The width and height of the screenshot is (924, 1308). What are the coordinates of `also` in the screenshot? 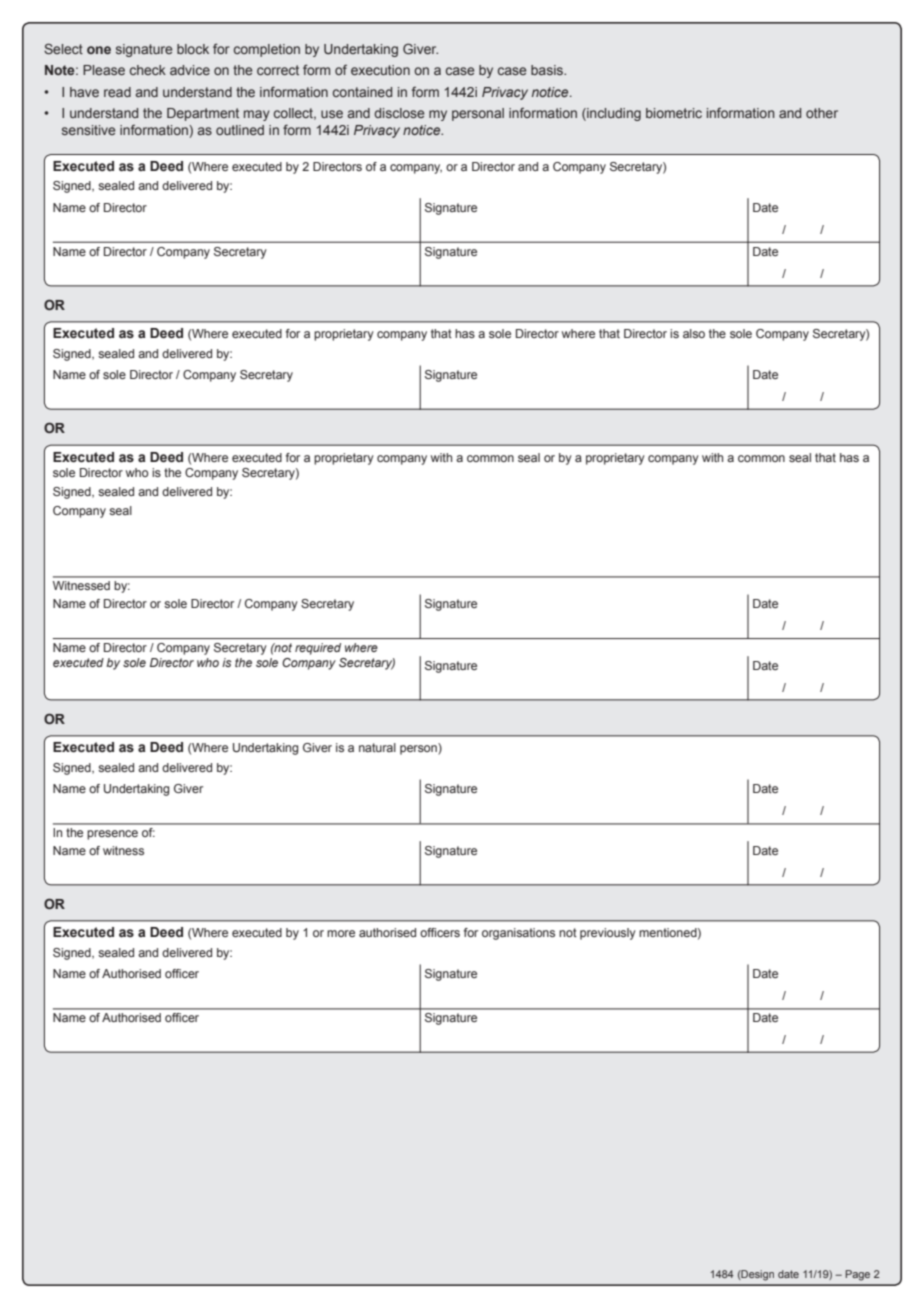 It's located at (694, 333).
